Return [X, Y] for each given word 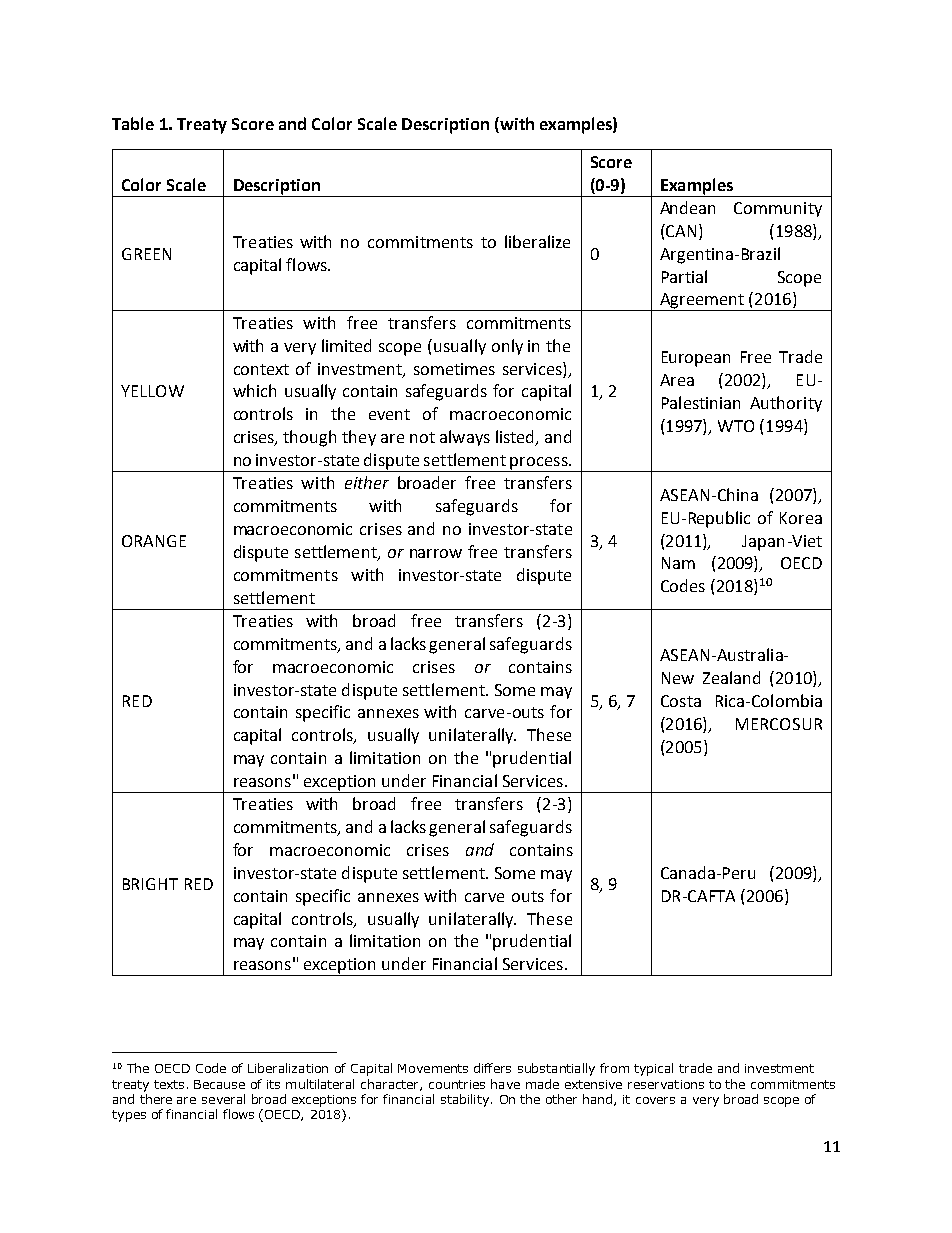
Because [219, 1084]
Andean [687, 207]
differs [492, 1068]
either [367, 482]
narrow [436, 553]
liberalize [537, 241]
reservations [666, 1084]
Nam [678, 563]
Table [133, 123]
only [507, 347]
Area [677, 380]
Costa [681, 701]
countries [457, 1084]
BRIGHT [150, 884]
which [254, 390]
